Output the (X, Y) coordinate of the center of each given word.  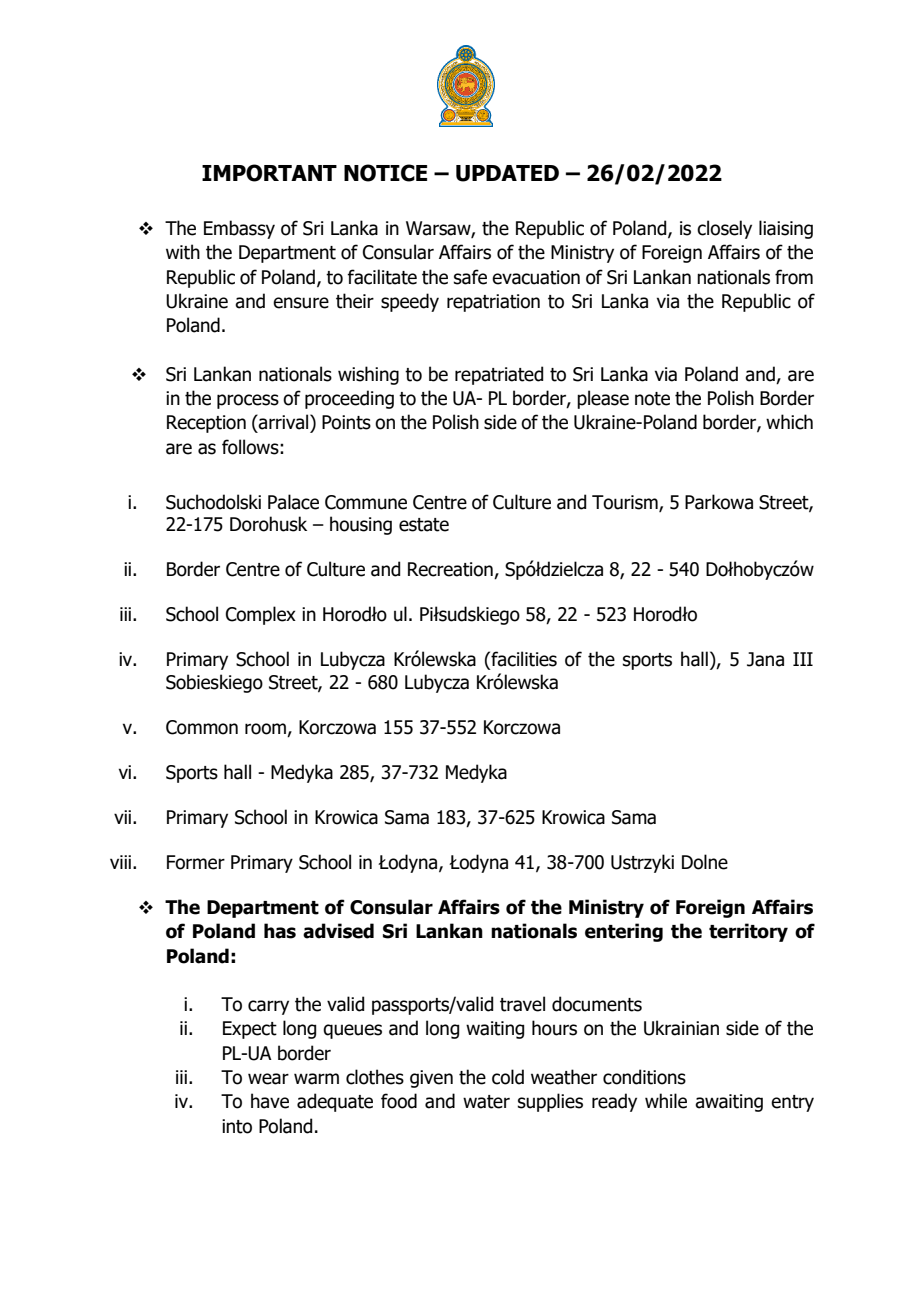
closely (724, 229)
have (270, 1101)
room (266, 730)
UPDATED (507, 173)
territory (748, 932)
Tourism (626, 503)
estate (424, 525)
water (486, 1102)
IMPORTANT (269, 173)
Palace (293, 502)
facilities (523, 660)
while (666, 1101)
